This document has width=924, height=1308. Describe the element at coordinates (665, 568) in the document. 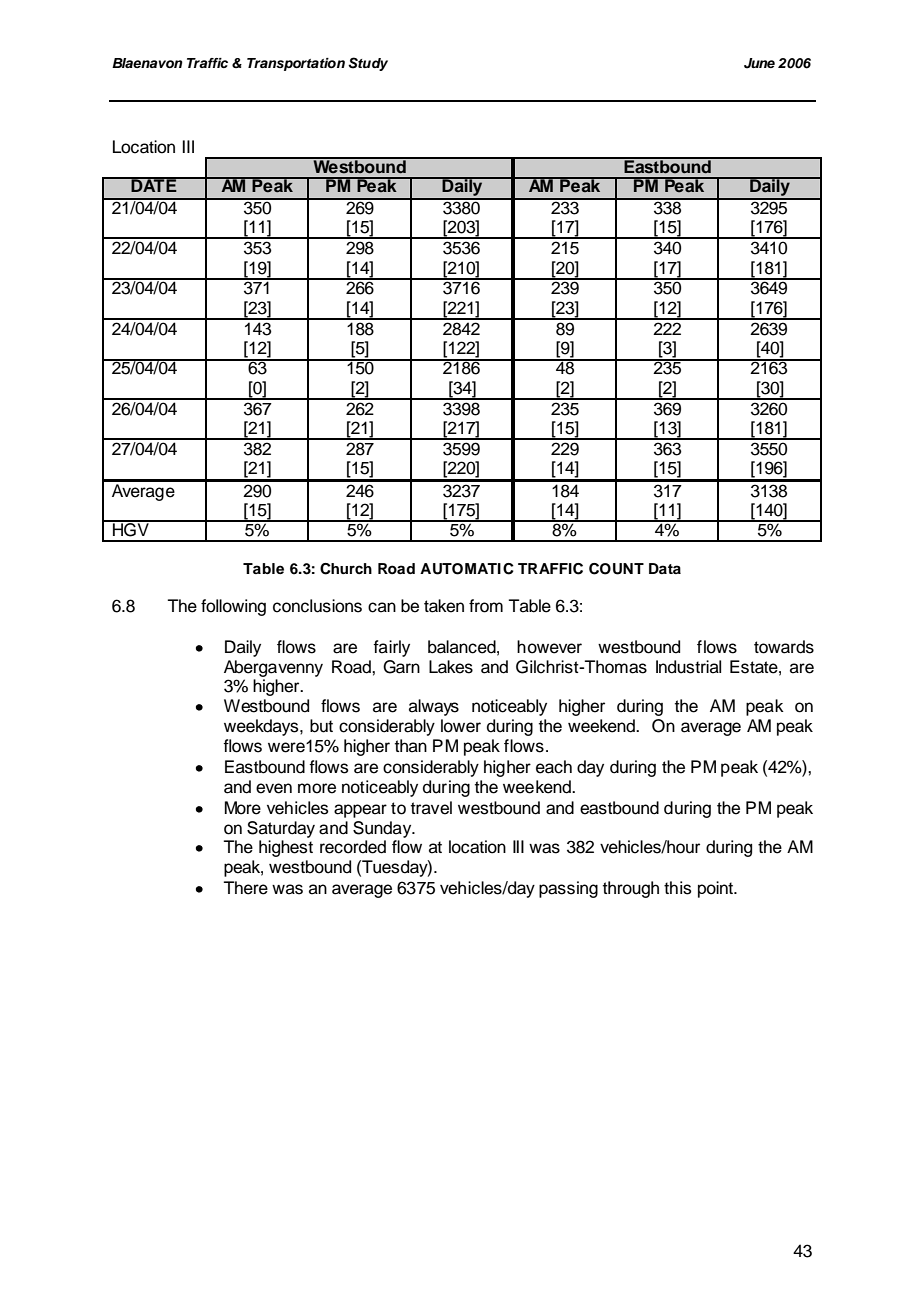

I see `Data` at that location.
